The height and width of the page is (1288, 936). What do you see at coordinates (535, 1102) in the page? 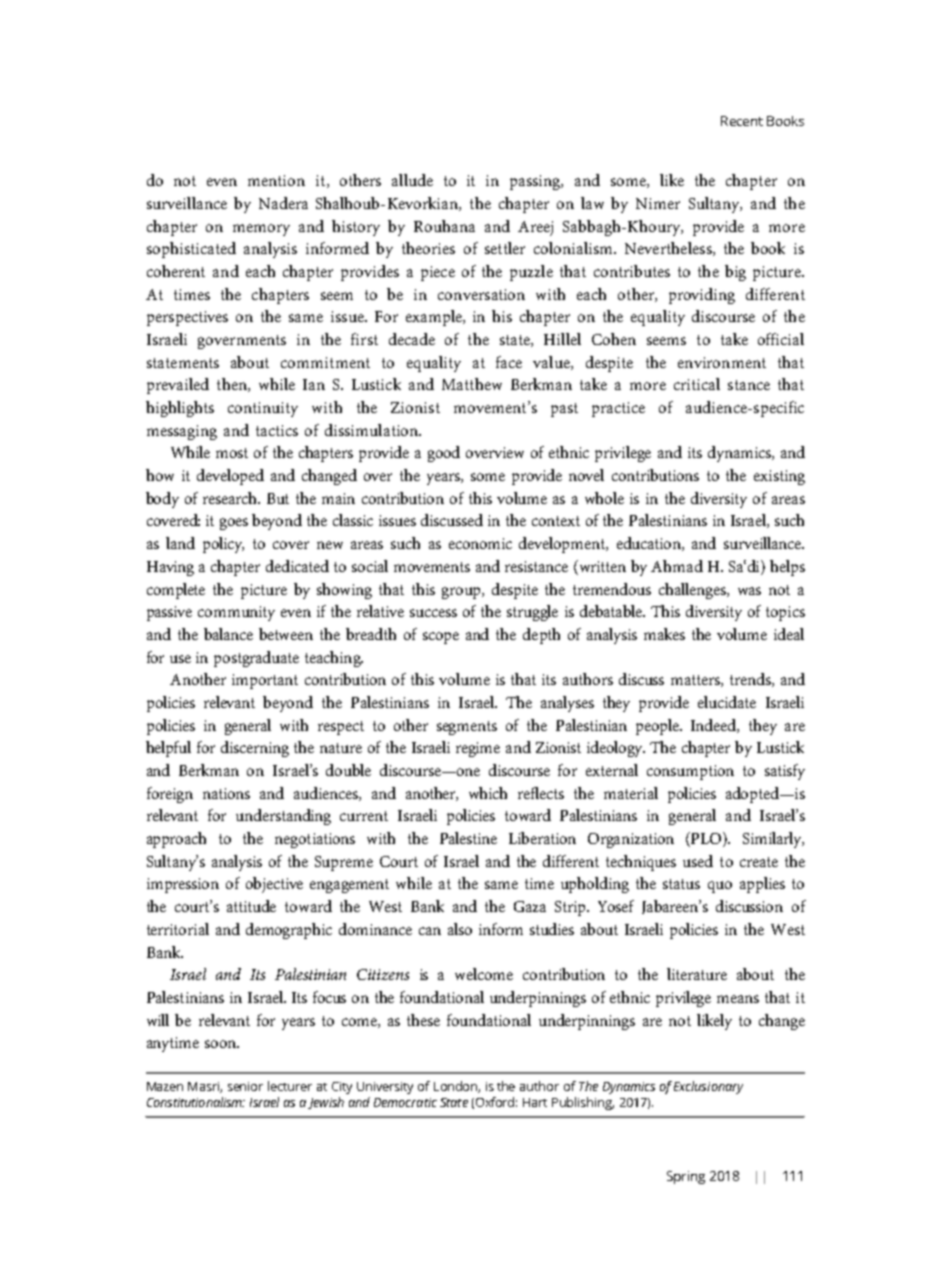
I see `Hart` at bounding box center [535, 1102].
